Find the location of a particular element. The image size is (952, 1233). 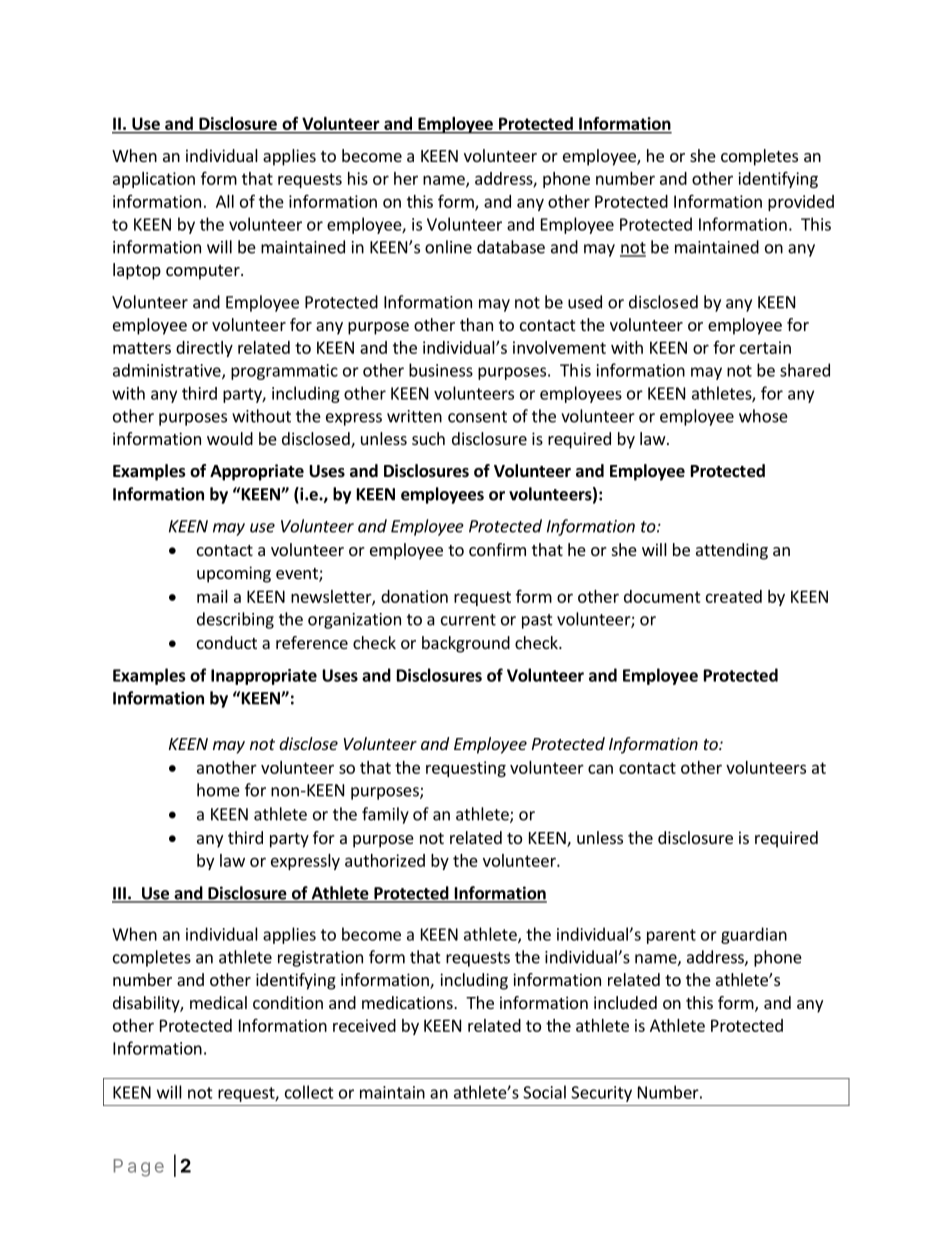

created is located at coordinates (734, 596).
